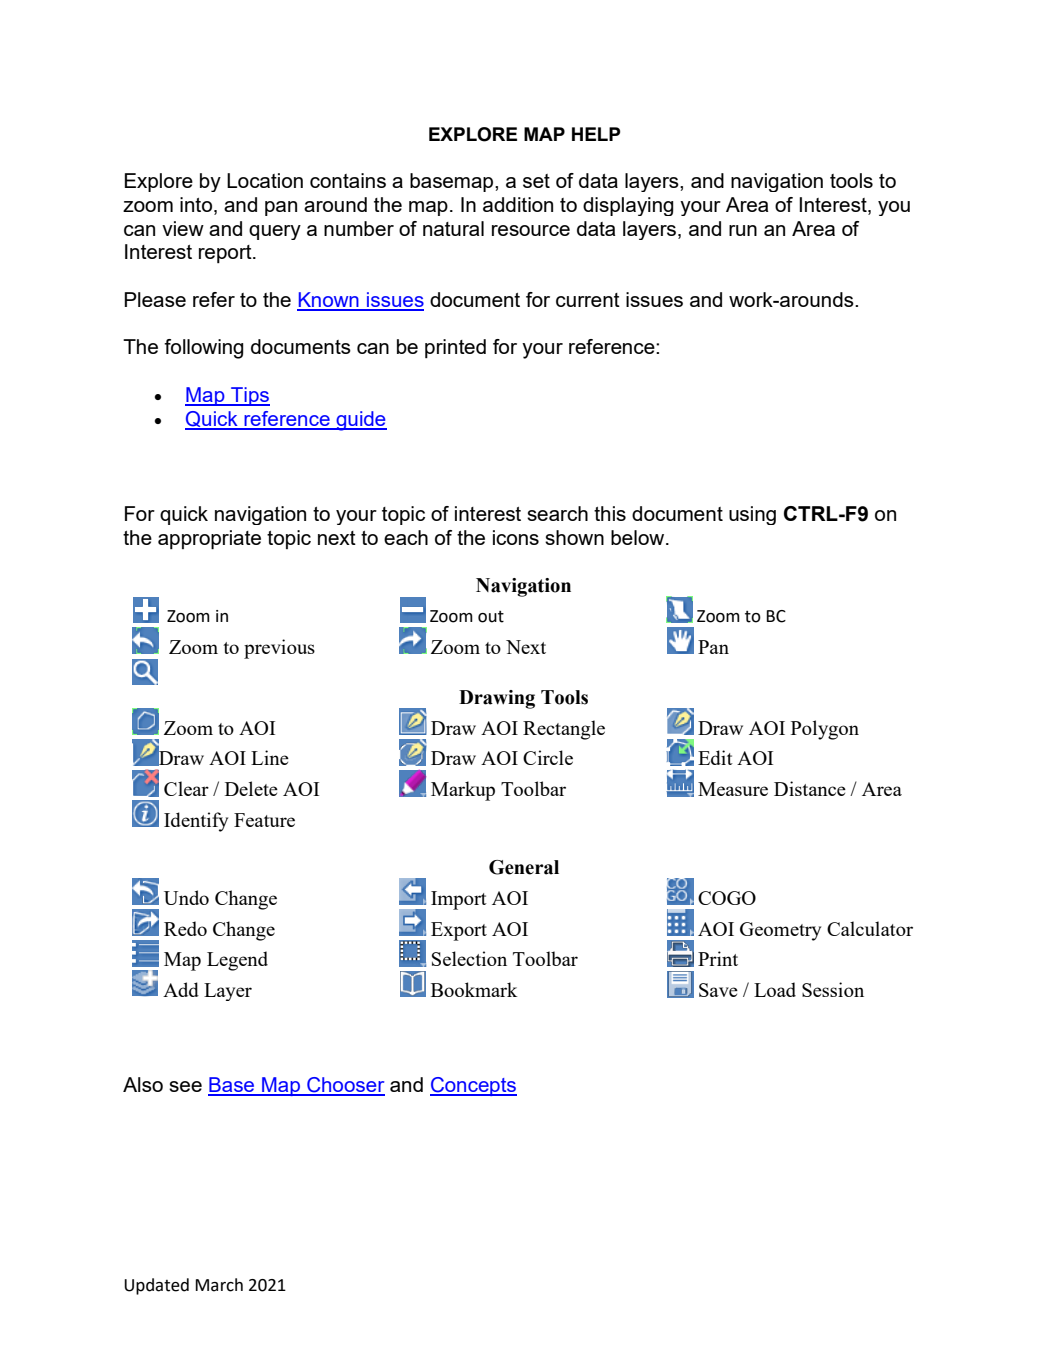 The width and height of the document is (1049, 1357). Describe the element at coordinates (249, 396) in the document. I see `Tips` at that location.
